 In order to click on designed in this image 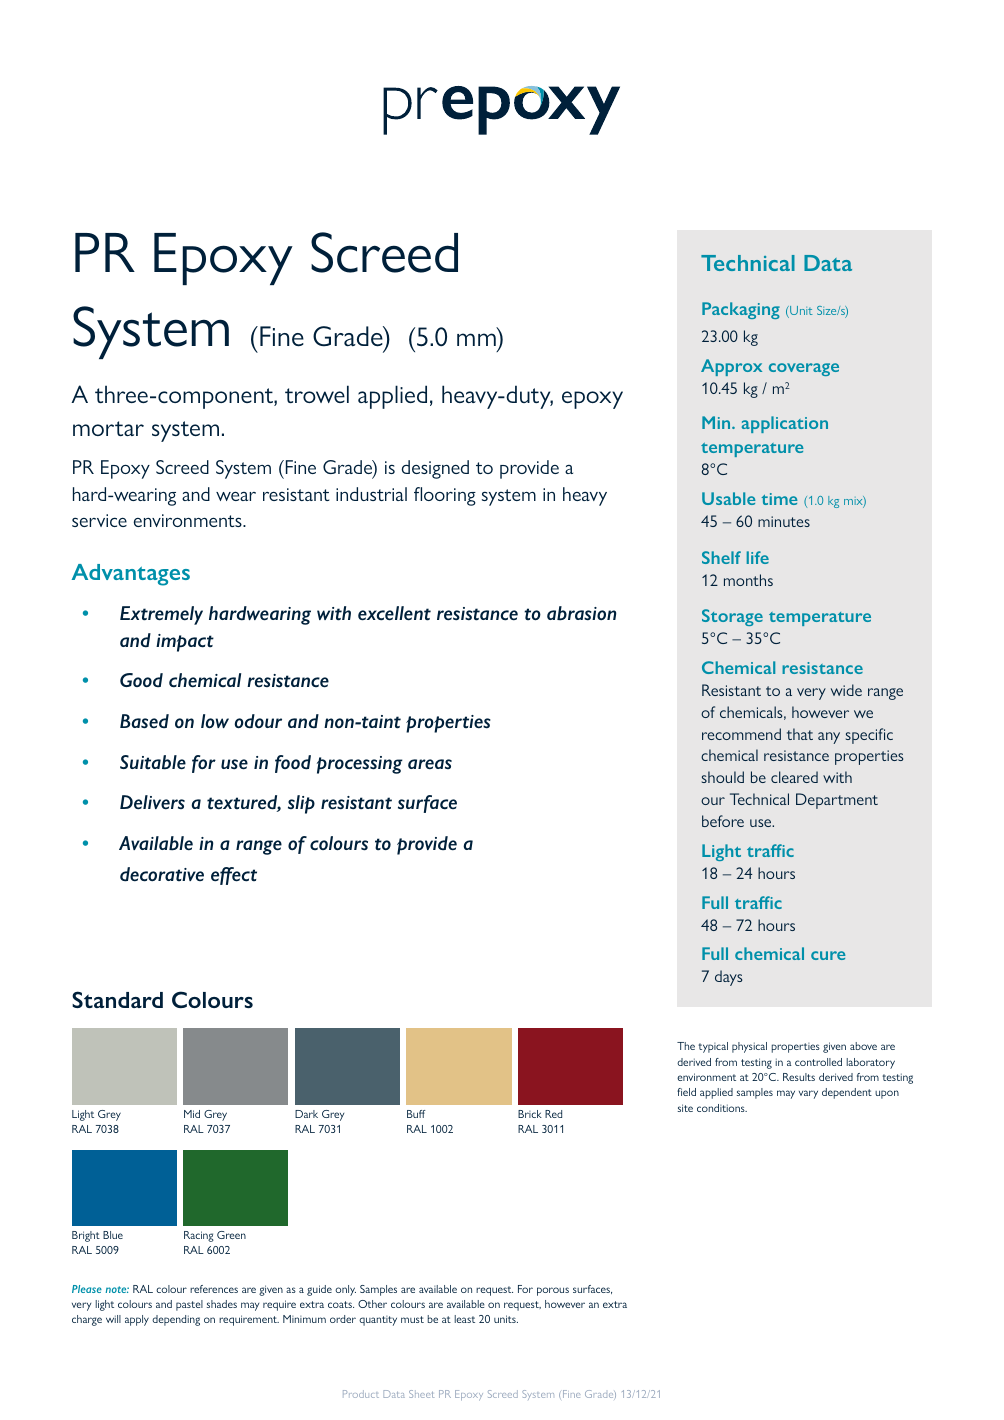, I will do `click(435, 469)`.
